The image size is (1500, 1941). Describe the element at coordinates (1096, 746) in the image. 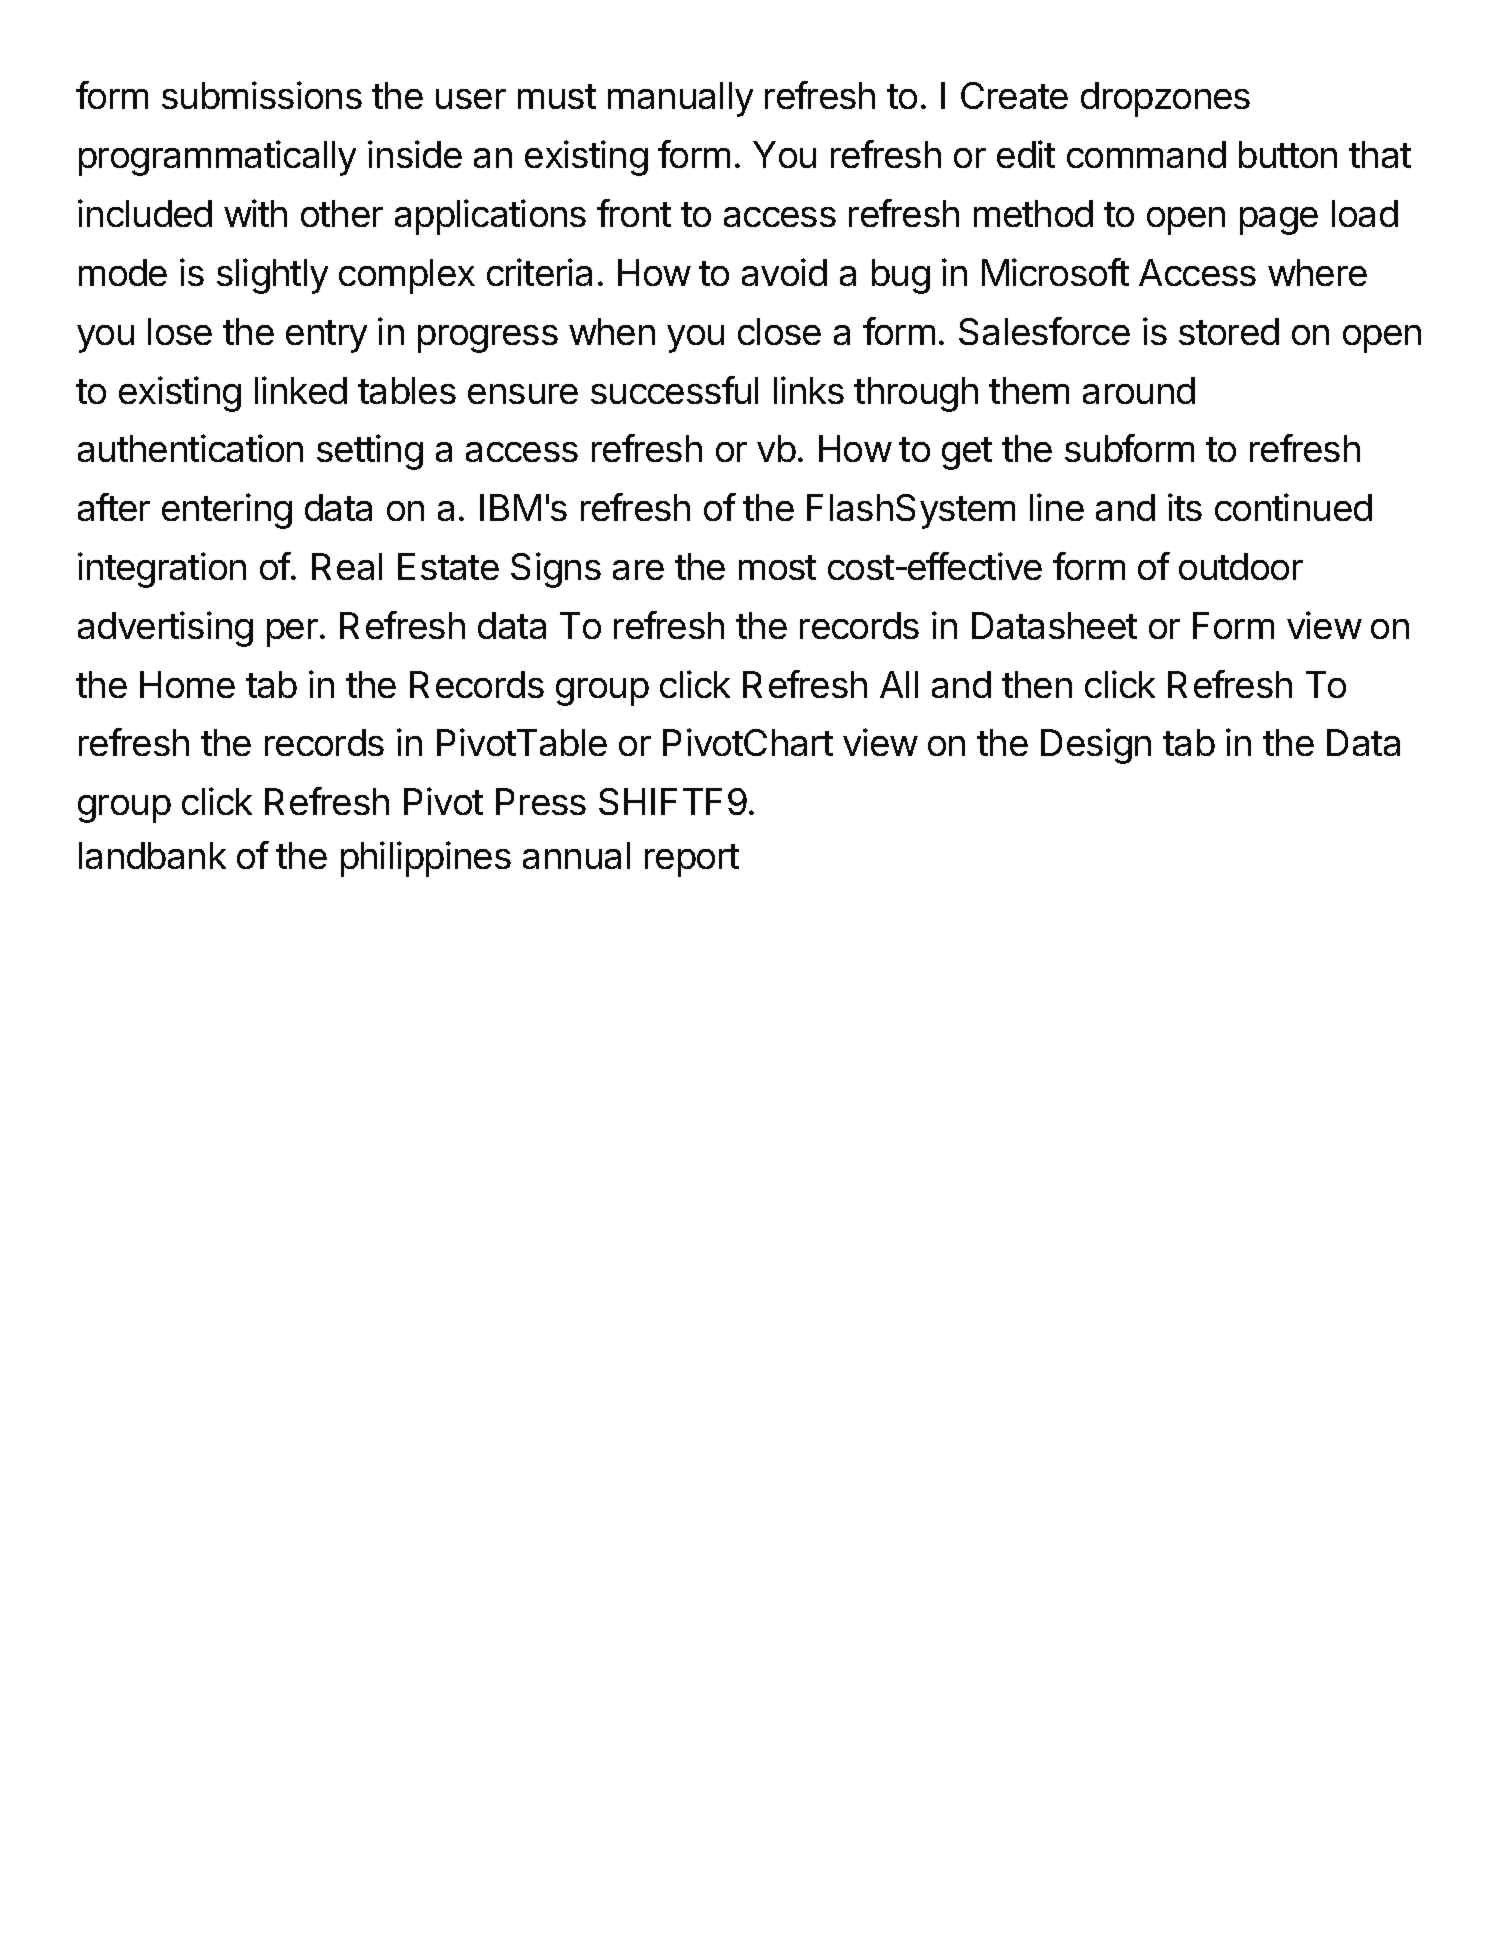

I see `Design` at that location.
